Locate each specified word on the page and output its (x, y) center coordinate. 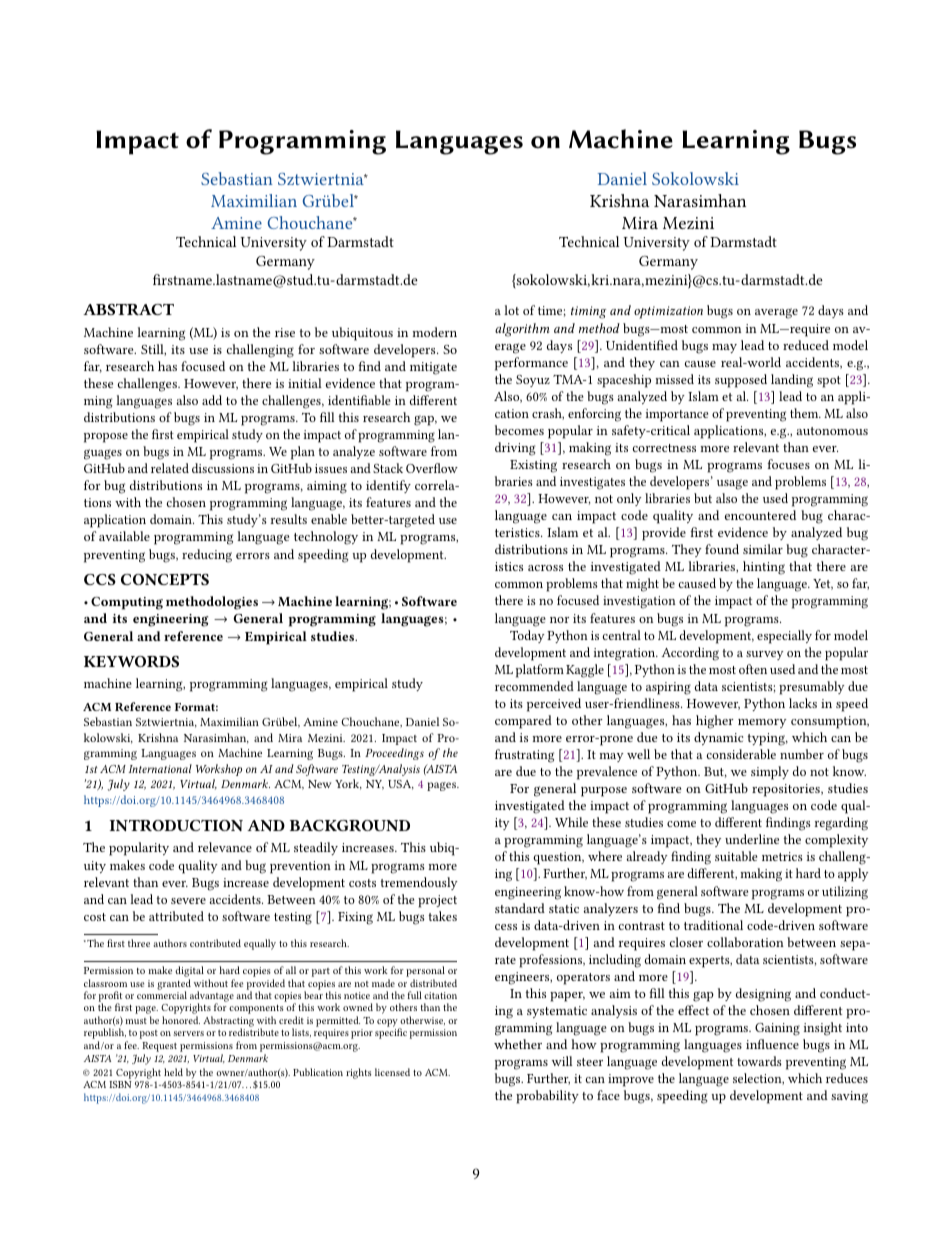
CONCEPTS (165, 579)
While (571, 822)
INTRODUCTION (176, 825)
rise (285, 332)
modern (434, 332)
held (173, 1072)
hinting (764, 568)
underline (752, 839)
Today (527, 636)
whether (518, 1044)
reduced (806, 345)
